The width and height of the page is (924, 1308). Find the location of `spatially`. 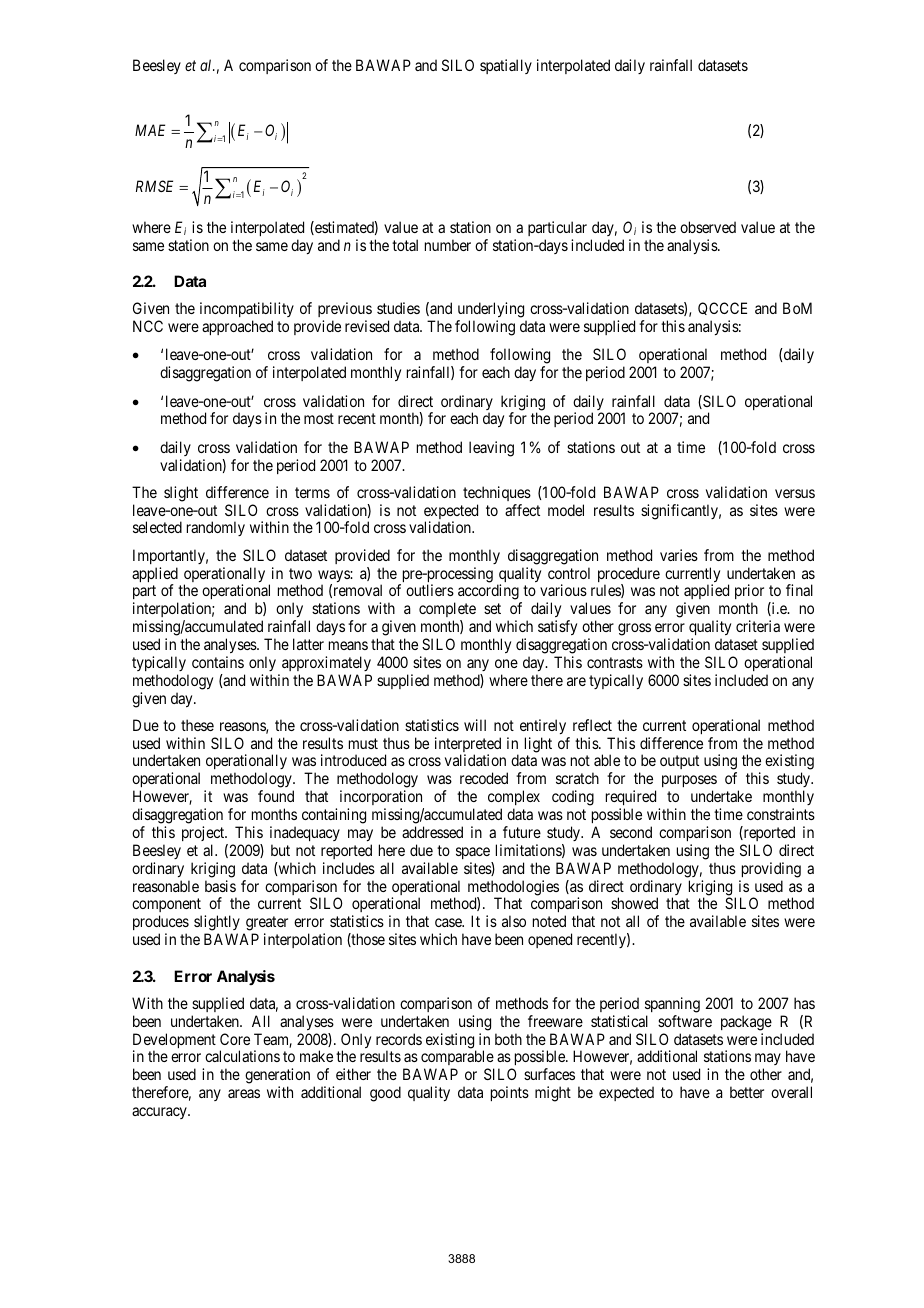

spatially is located at coordinates (506, 66).
